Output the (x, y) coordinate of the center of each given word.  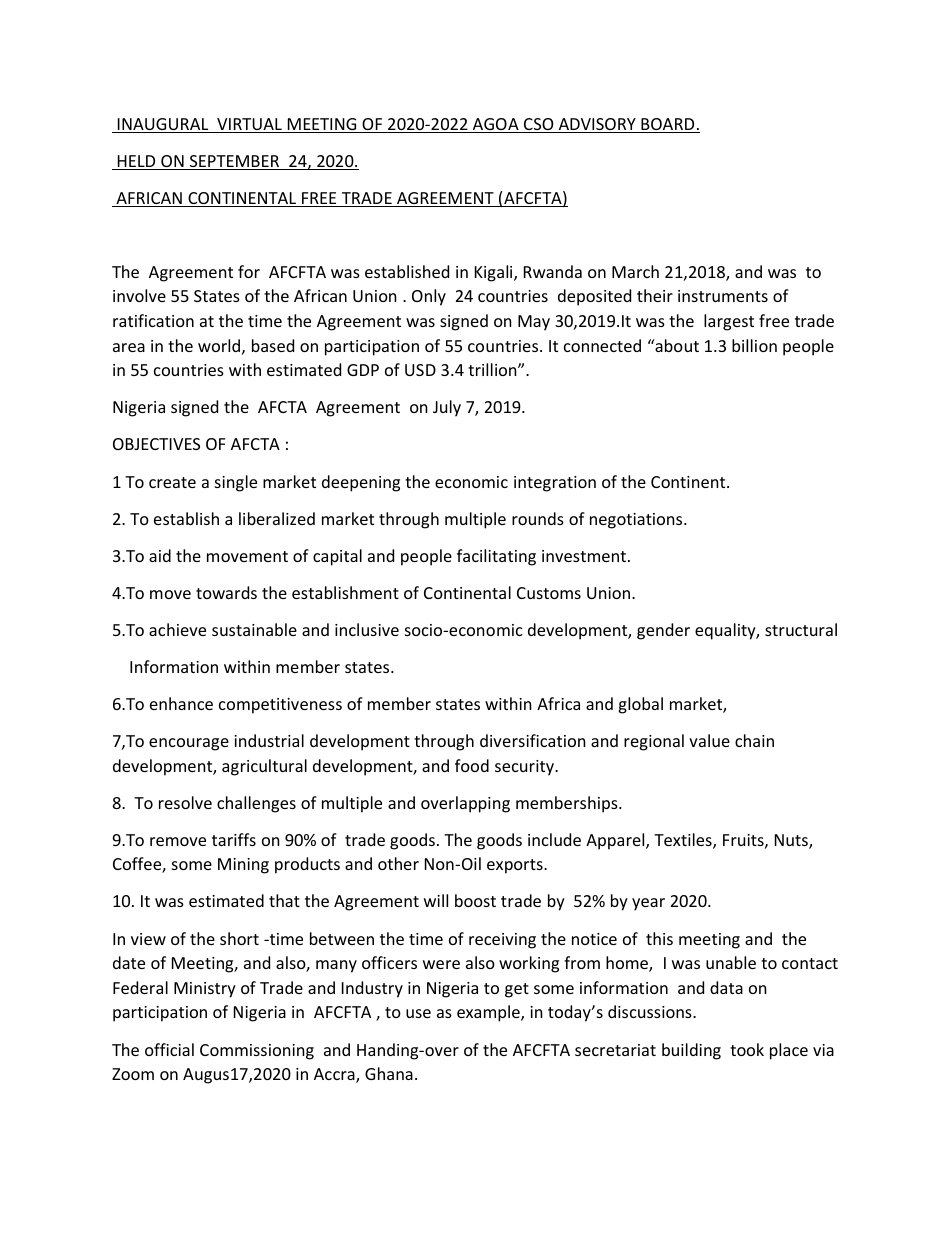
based (273, 345)
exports (516, 866)
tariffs (234, 839)
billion (754, 345)
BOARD (668, 125)
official (169, 1049)
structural (801, 629)
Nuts (792, 841)
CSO (539, 125)
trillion (493, 369)
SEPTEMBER (234, 162)
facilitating (496, 557)
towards (226, 592)
